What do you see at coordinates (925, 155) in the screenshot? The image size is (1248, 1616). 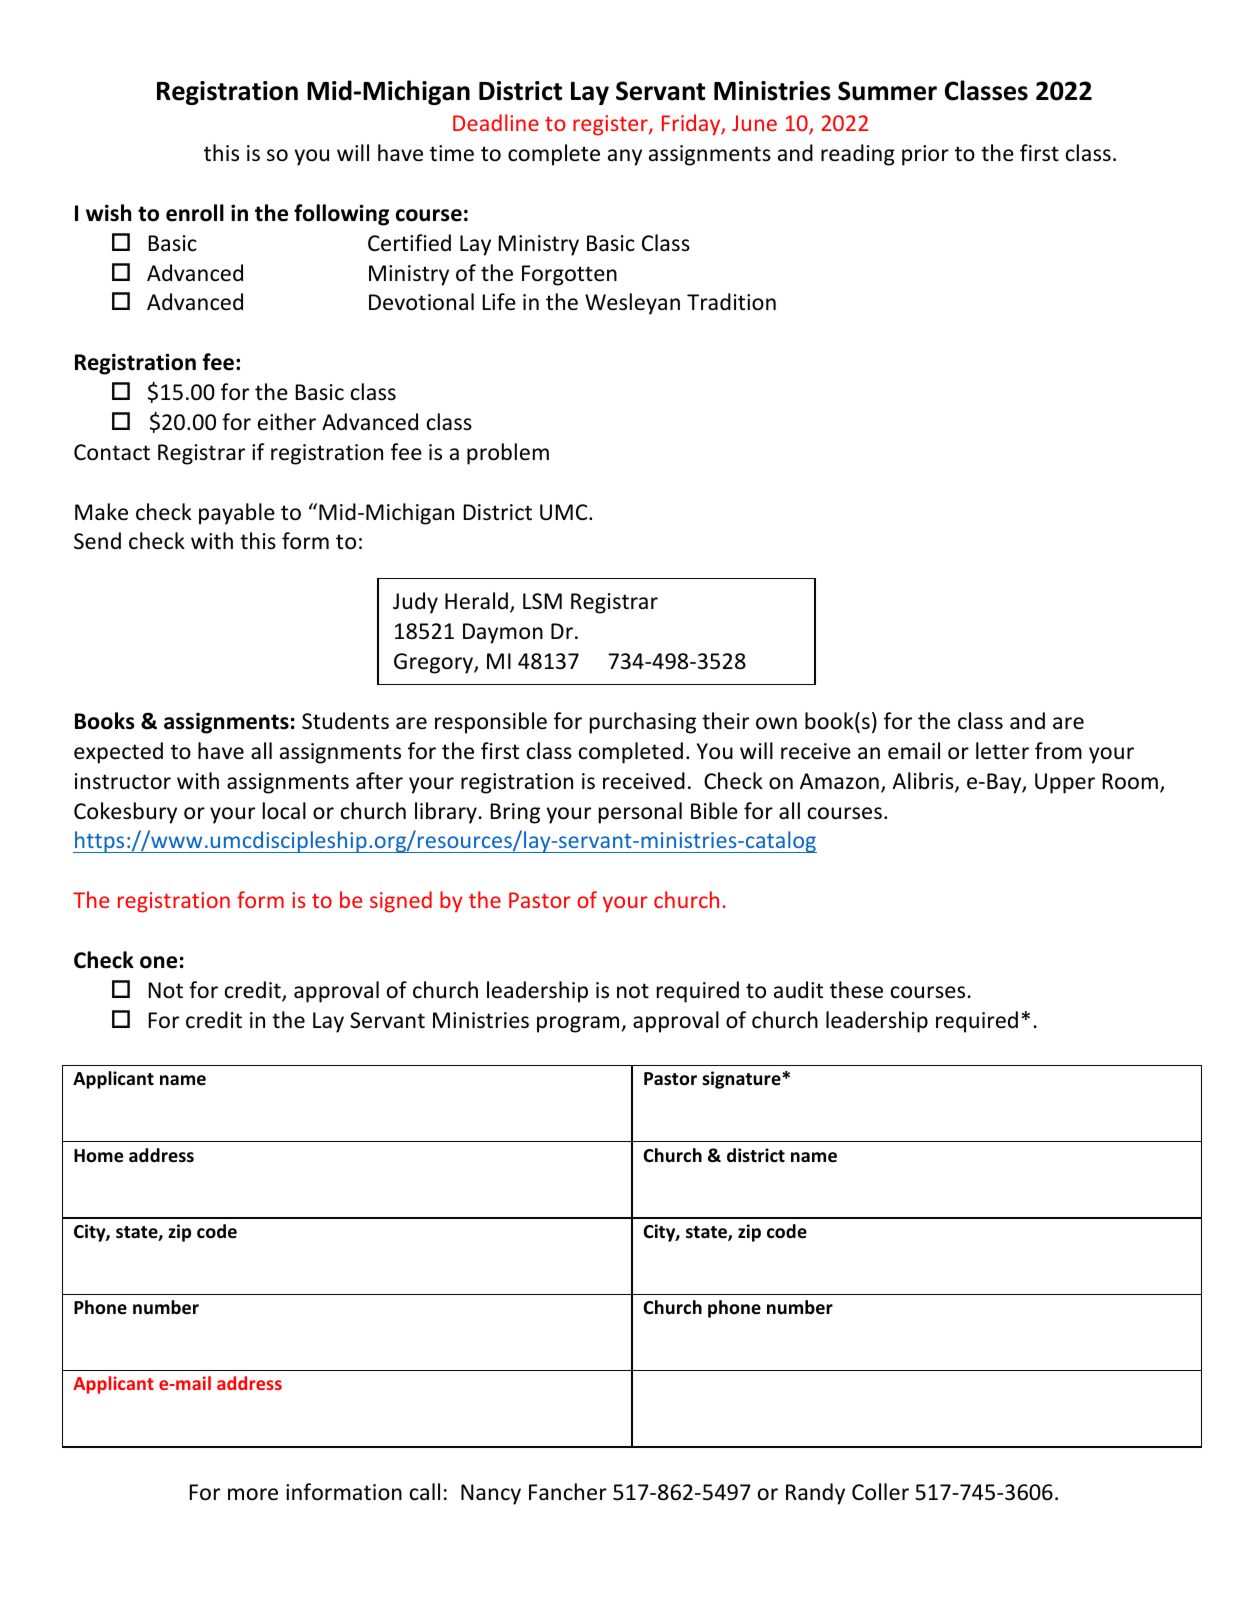 I see `prior` at bounding box center [925, 155].
